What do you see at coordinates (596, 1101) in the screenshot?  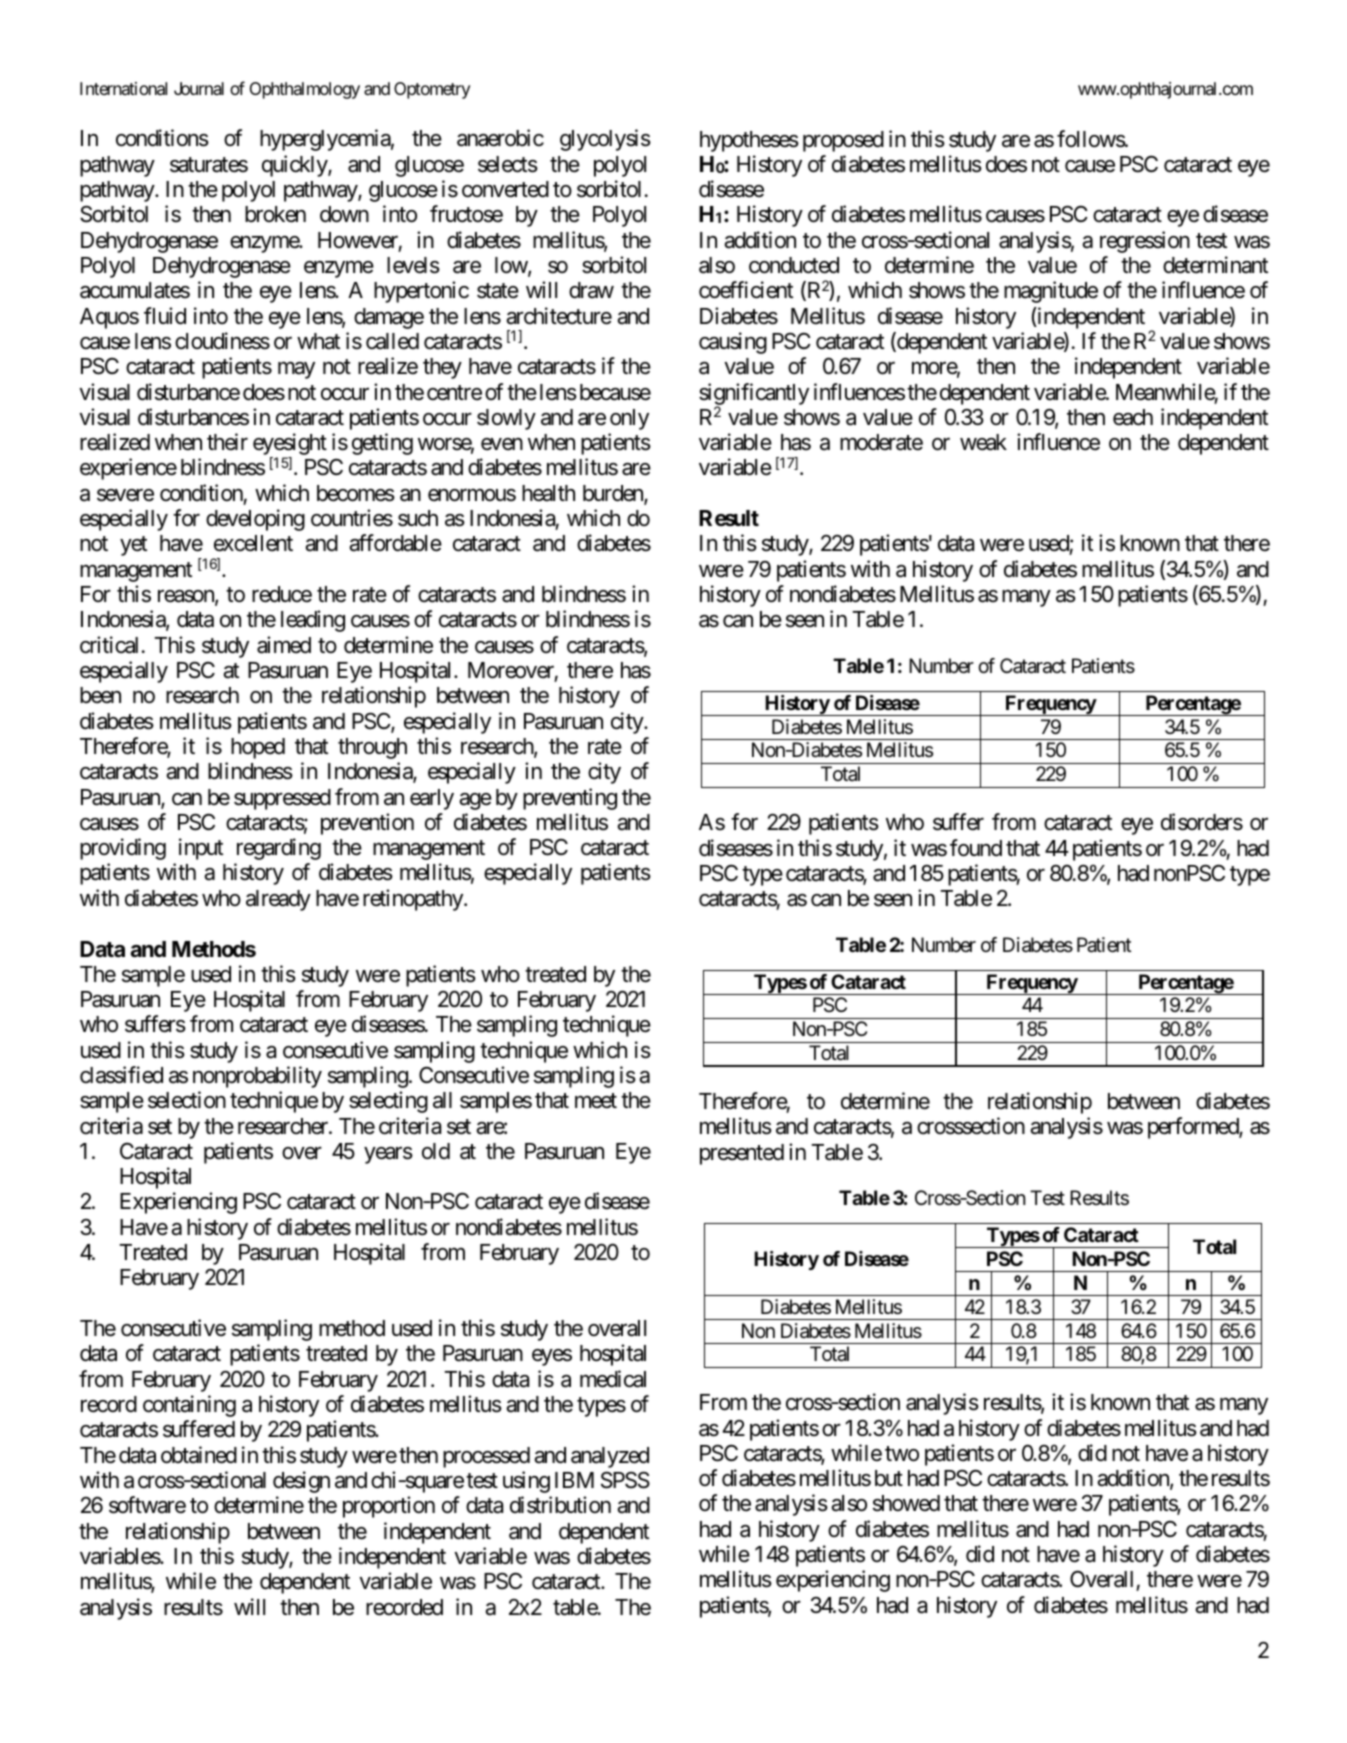 I see `meet` at bounding box center [596, 1101].
